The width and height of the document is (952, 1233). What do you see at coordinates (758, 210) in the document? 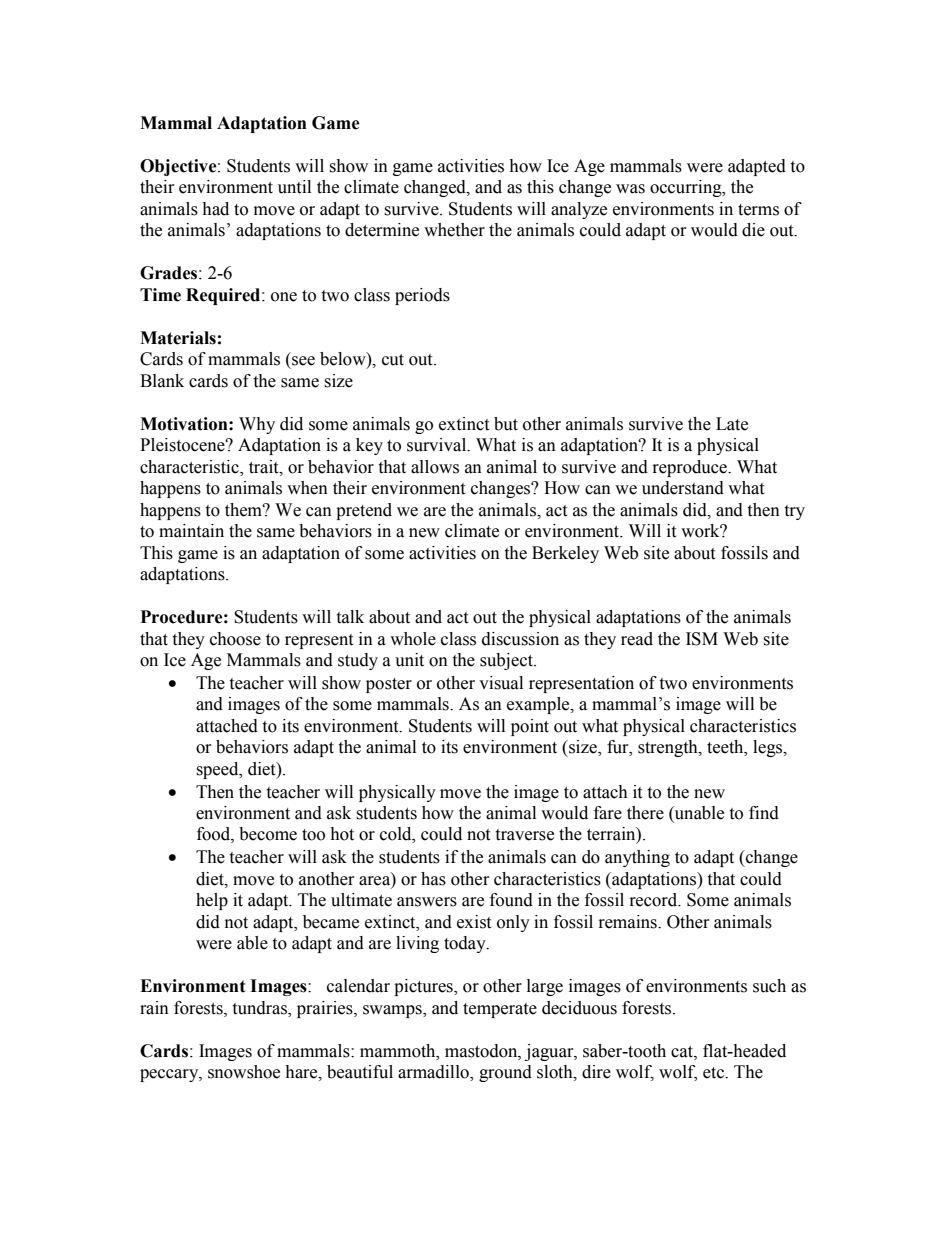
I see `terms` at bounding box center [758, 210].
